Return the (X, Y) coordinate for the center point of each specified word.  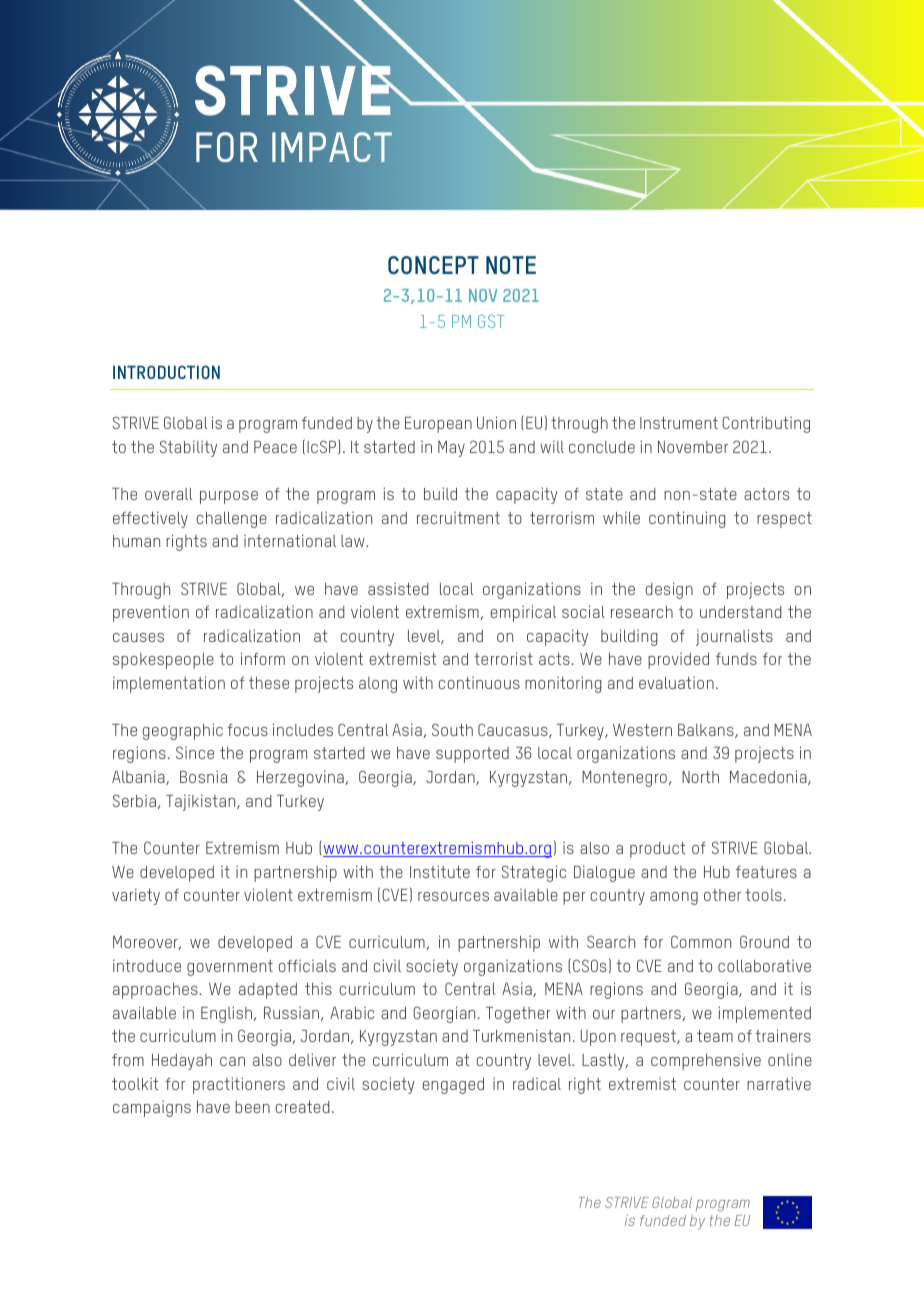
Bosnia (203, 776)
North (700, 777)
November (693, 447)
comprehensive (706, 1061)
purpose (229, 497)
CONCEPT (433, 265)
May (451, 449)
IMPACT (332, 147)
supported (472, 755)
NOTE (511, 265)
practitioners (239, 1085)
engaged (453, 1086)
